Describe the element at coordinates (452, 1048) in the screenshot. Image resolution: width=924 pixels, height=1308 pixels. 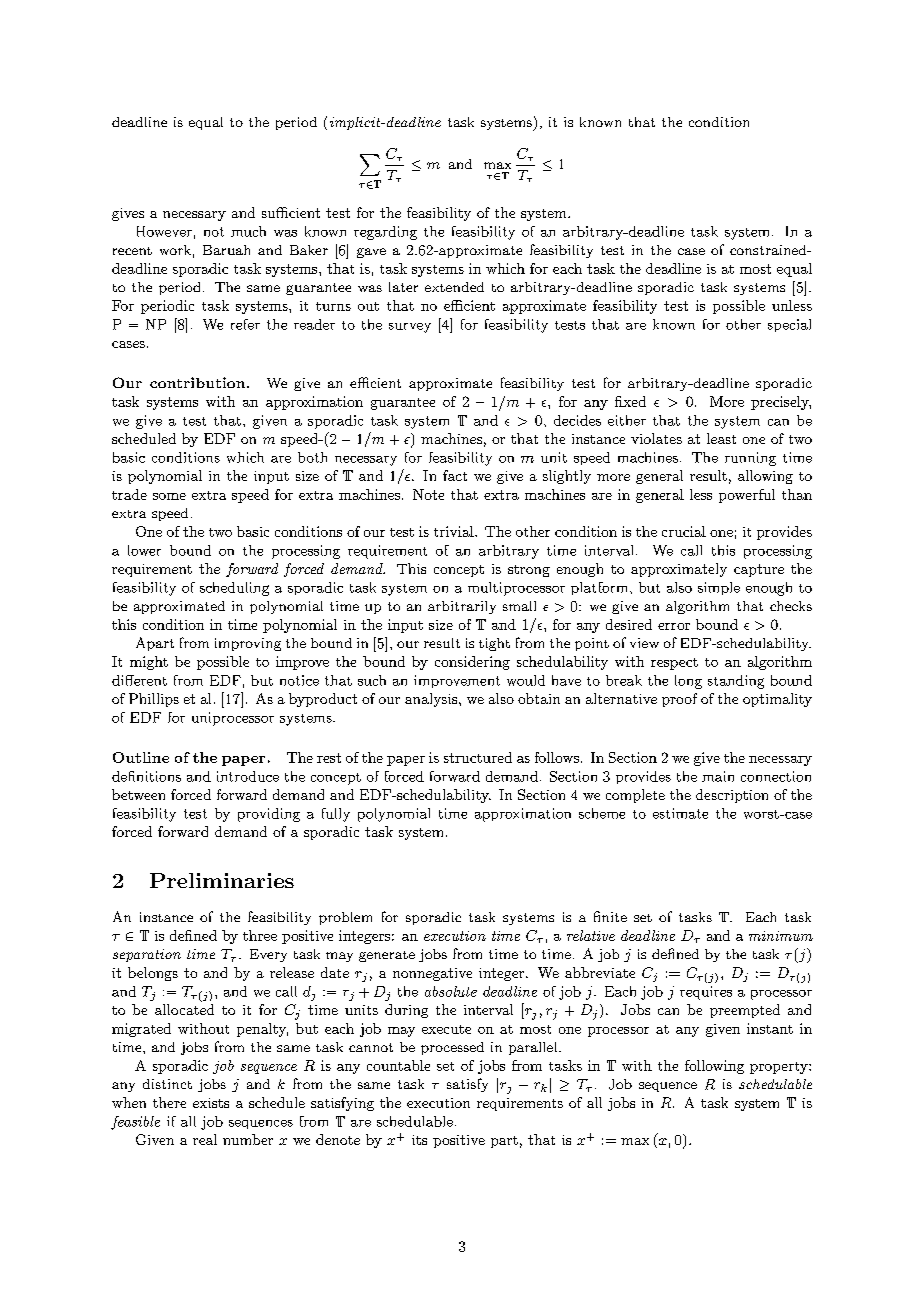
I see `processed` at that location.
